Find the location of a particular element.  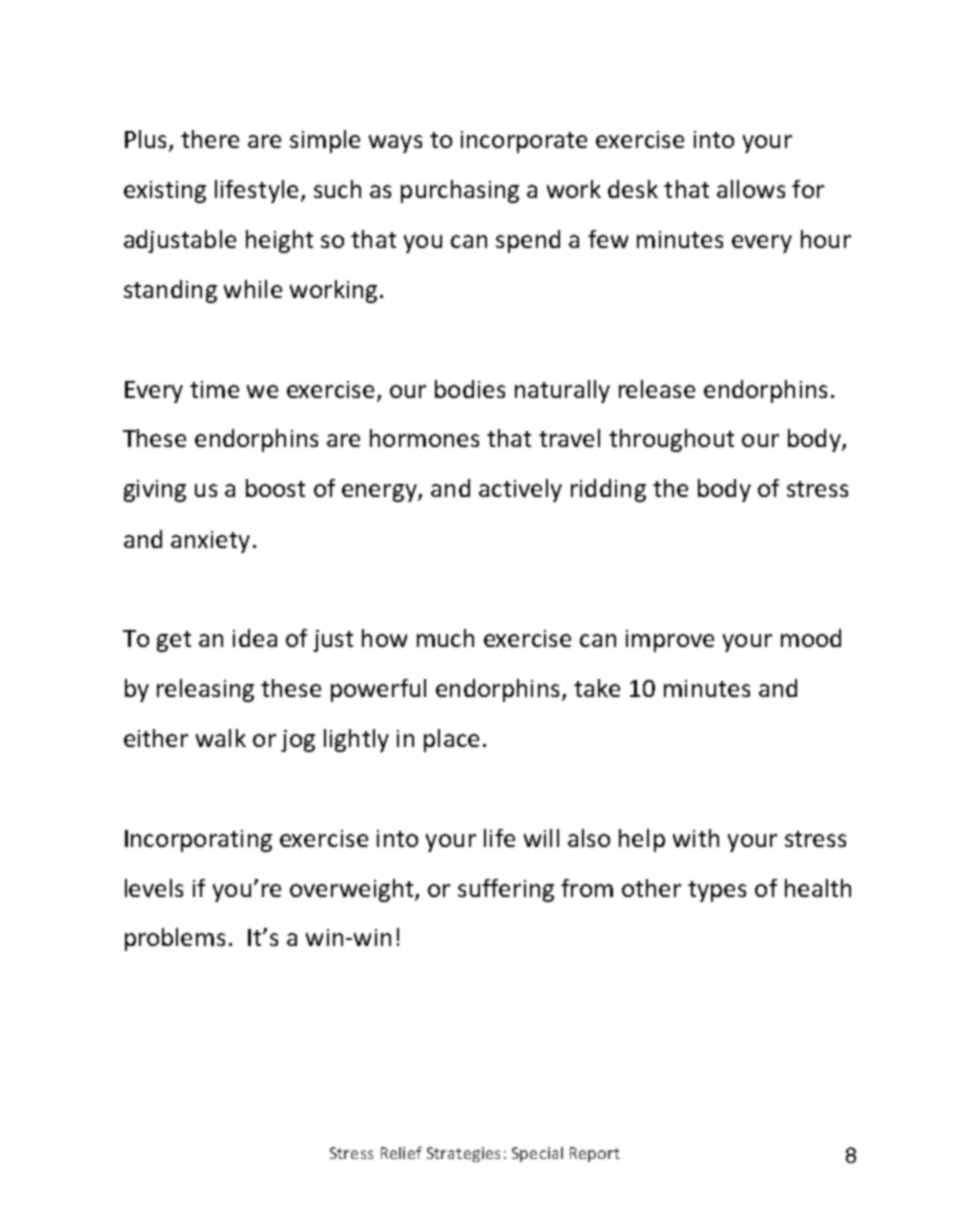

problems is located at coordinates (175, 939).
